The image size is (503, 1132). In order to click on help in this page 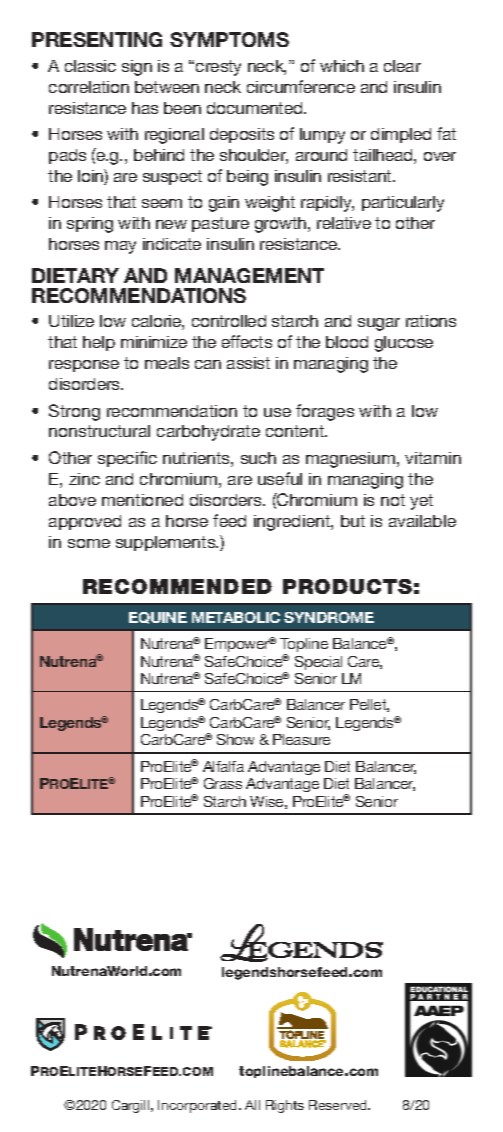, I will do `click(99, 343)`.
